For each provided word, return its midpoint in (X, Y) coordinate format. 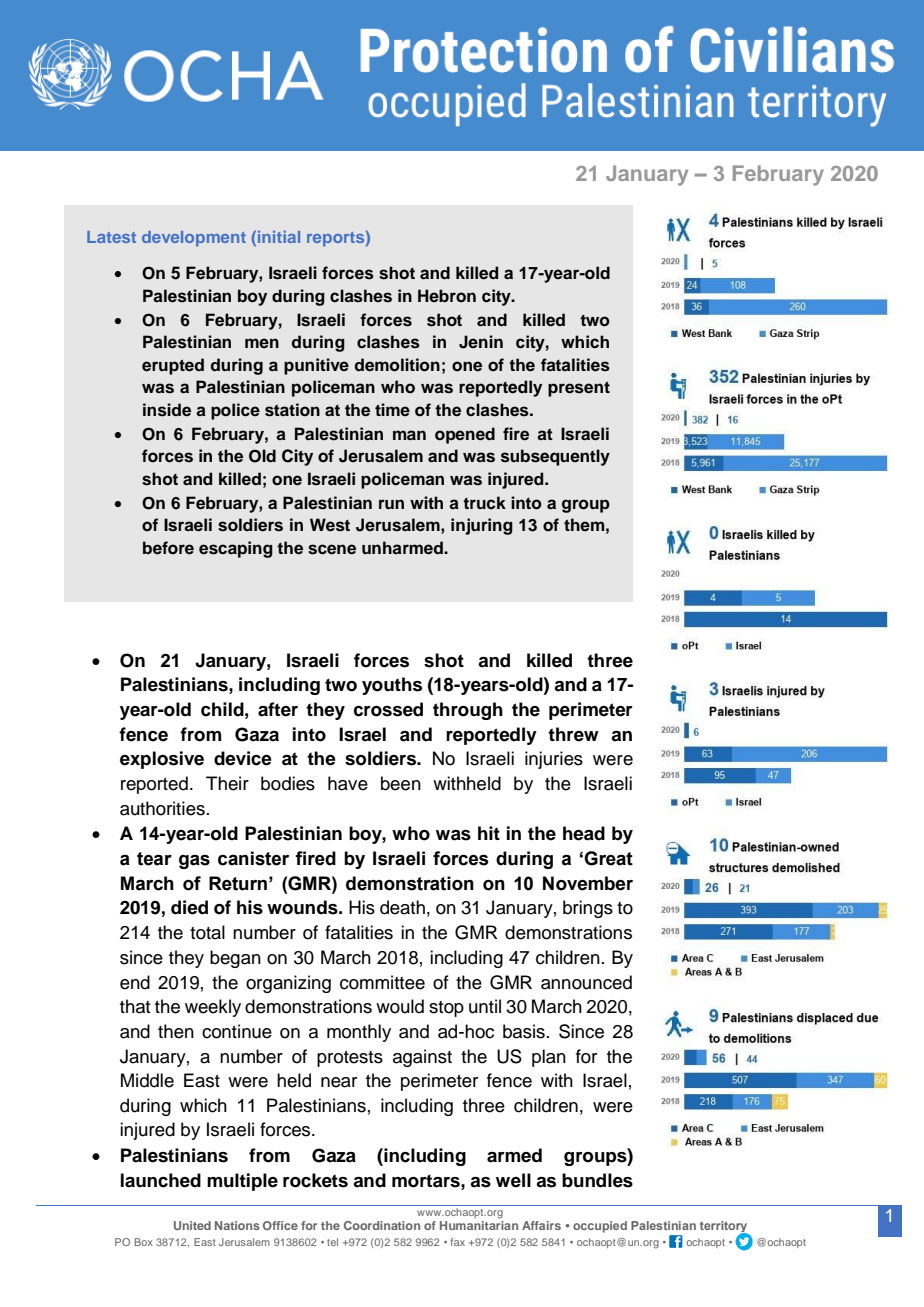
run (391, 504)
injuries (554, 760)
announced (586, 982)
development (194, 239)
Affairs (541, 1225)
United (192, 1225)
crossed (388, 709)
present (579, 389)
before (168, 548)
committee (382, 982)
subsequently (555, 457)
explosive (162, 760)
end (135, 982)
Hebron (447, 296)
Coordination (382, 1225)
